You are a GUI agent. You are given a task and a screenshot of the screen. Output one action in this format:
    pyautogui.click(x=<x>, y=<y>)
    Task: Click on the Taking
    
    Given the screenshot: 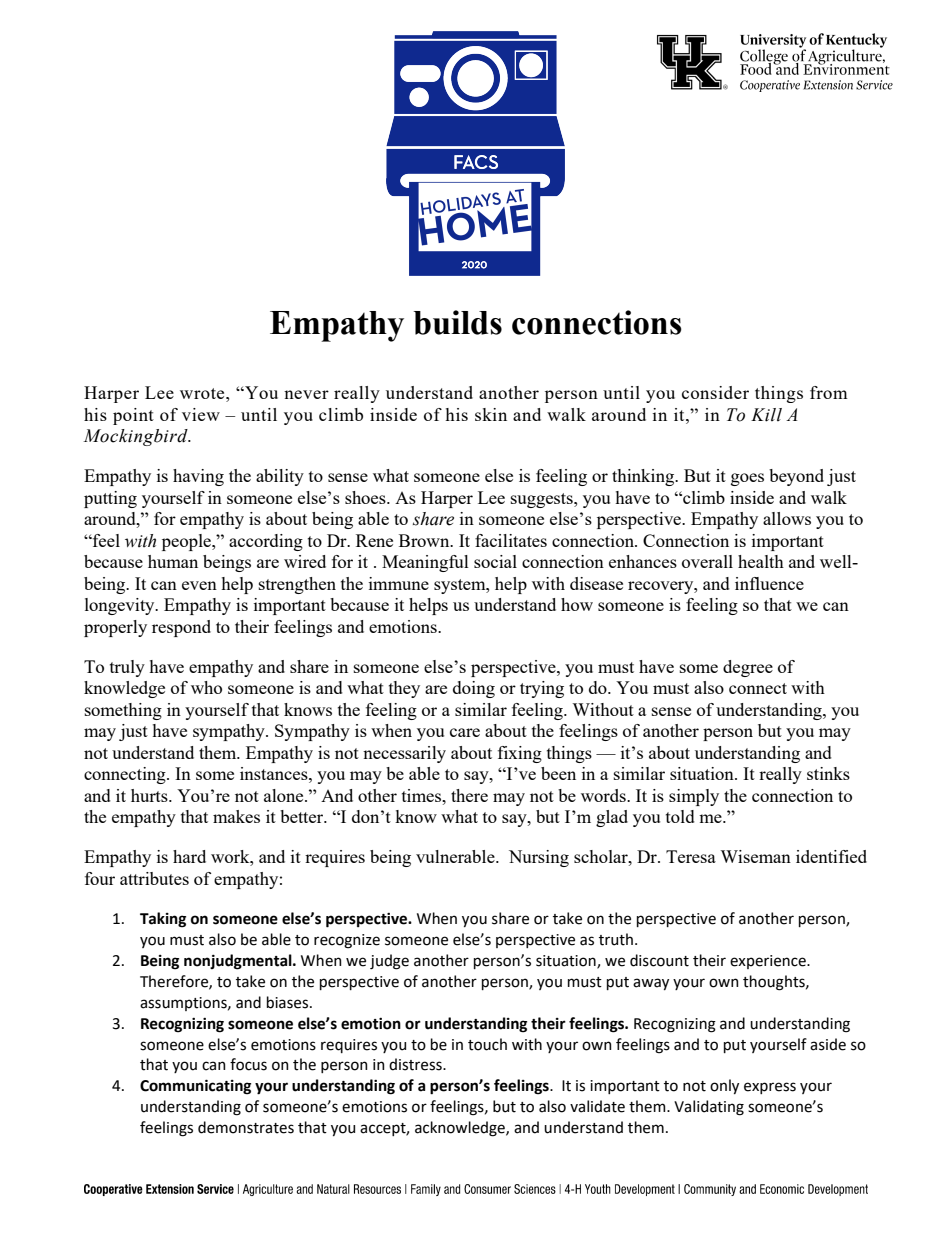 What is the action you would take?
    pyautogui.click(x=163, y=920)
